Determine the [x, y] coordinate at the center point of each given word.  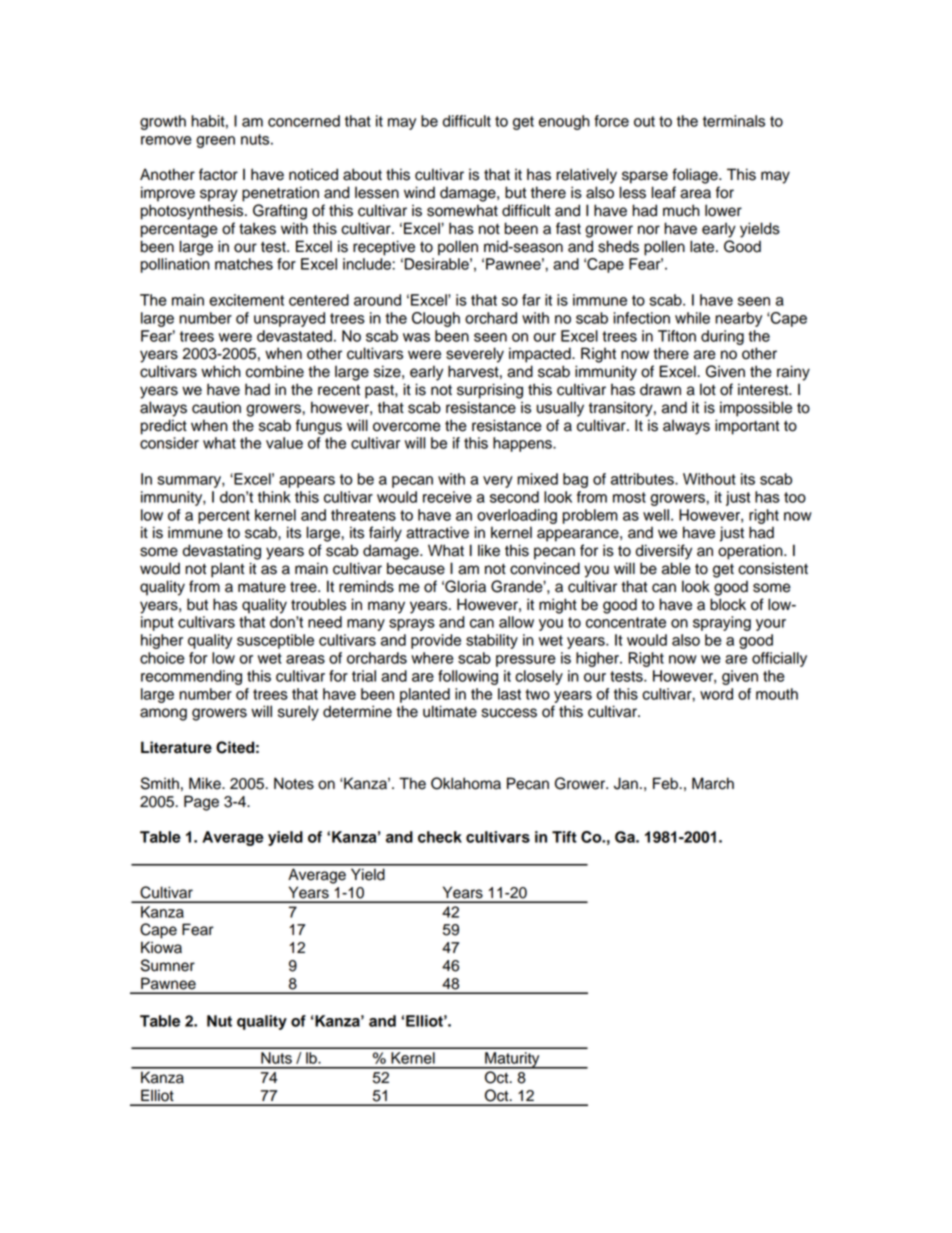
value [284, 443]
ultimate [450, 711]
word [716, 694]
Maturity [512, 1060]
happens [523, 444]
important [747, 427]
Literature [176, 747]
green [215, 142]
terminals [734, 121]
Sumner [168, 965]
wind [419, 192]
